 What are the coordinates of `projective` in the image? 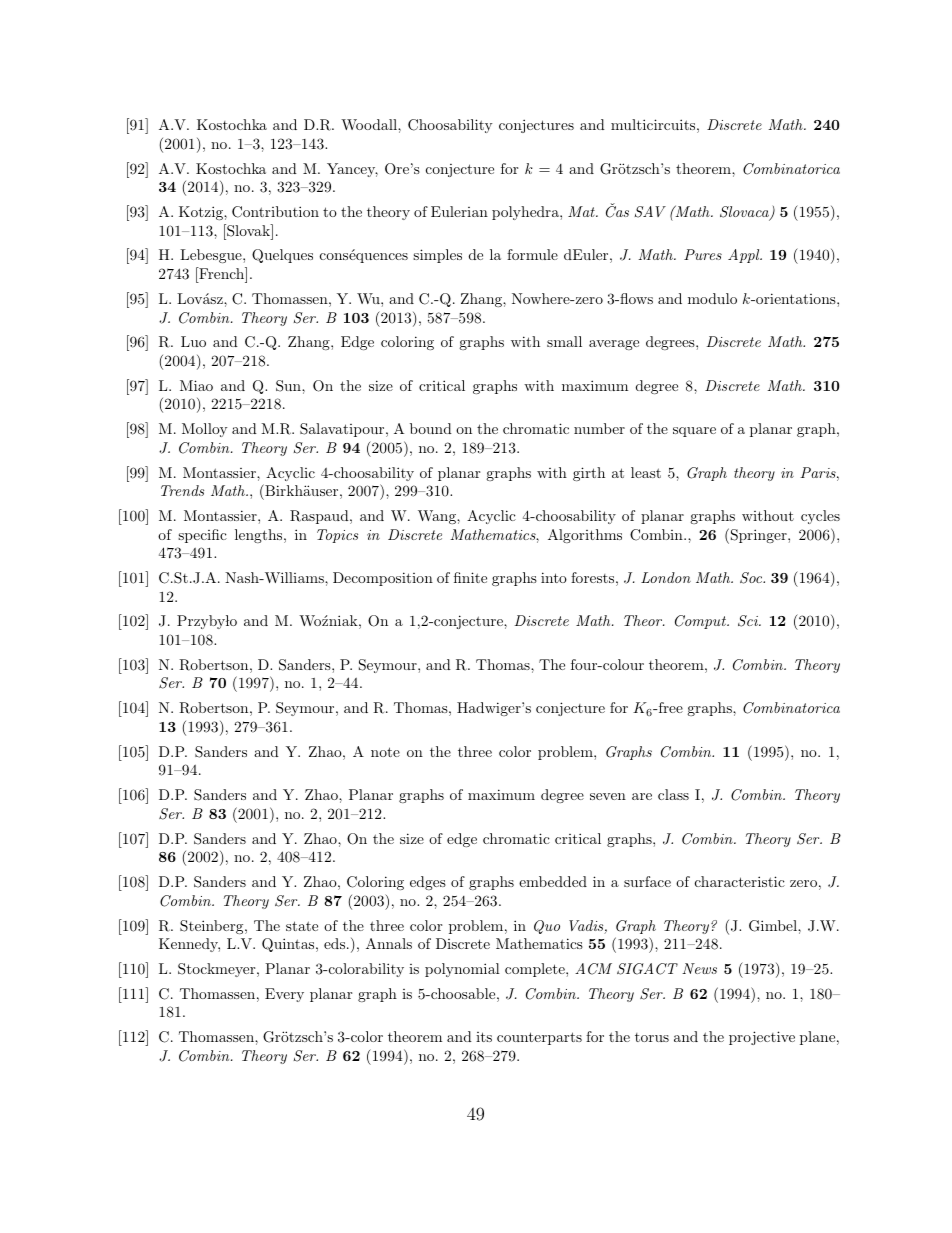 It's located at (762, 1038).
